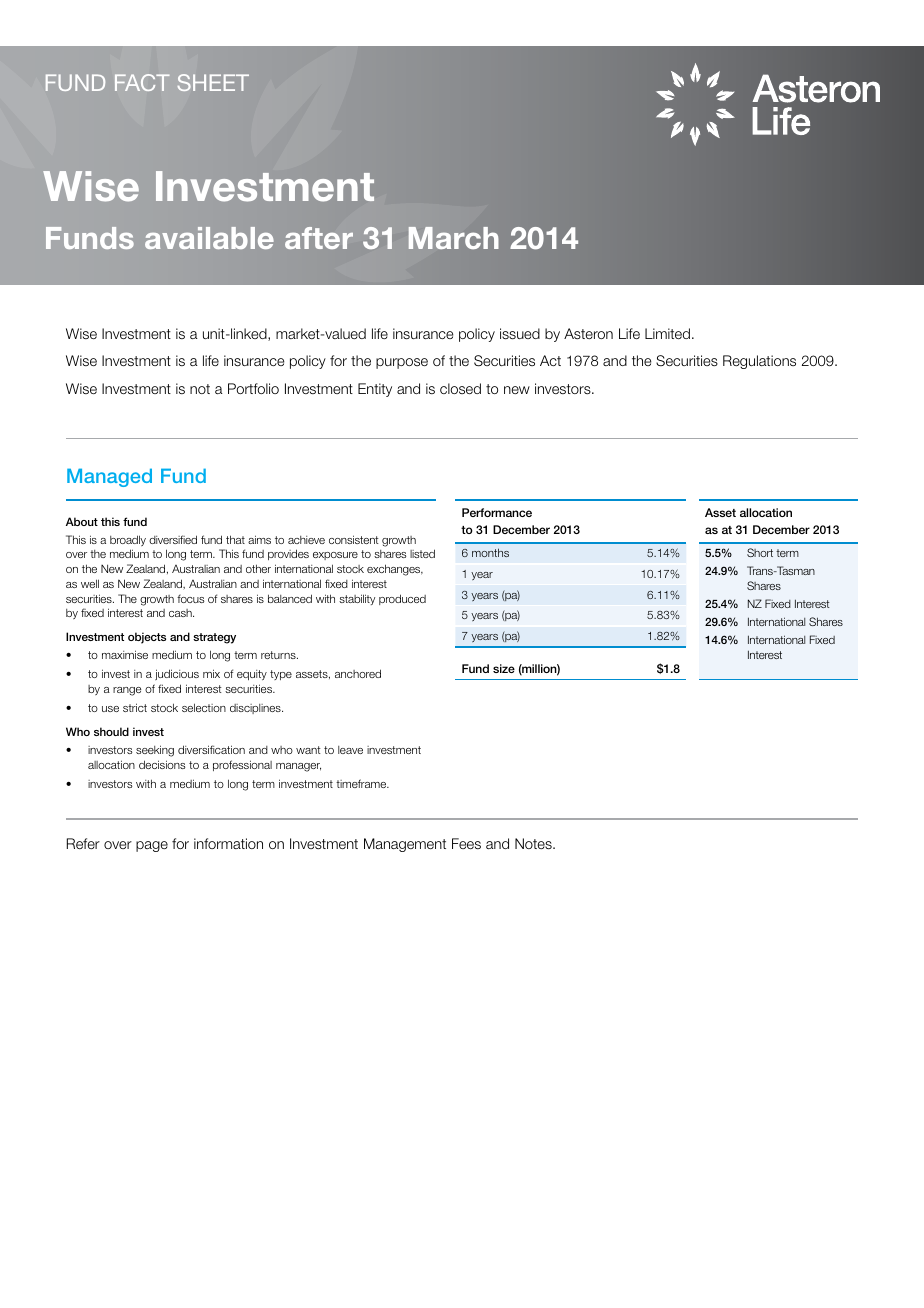 Image resolution: width=924 pixels, height=1308 pixels. What do you see at coordinates (109, 477) in the document?
I see `Managed` at bounding box center [109, 477].
